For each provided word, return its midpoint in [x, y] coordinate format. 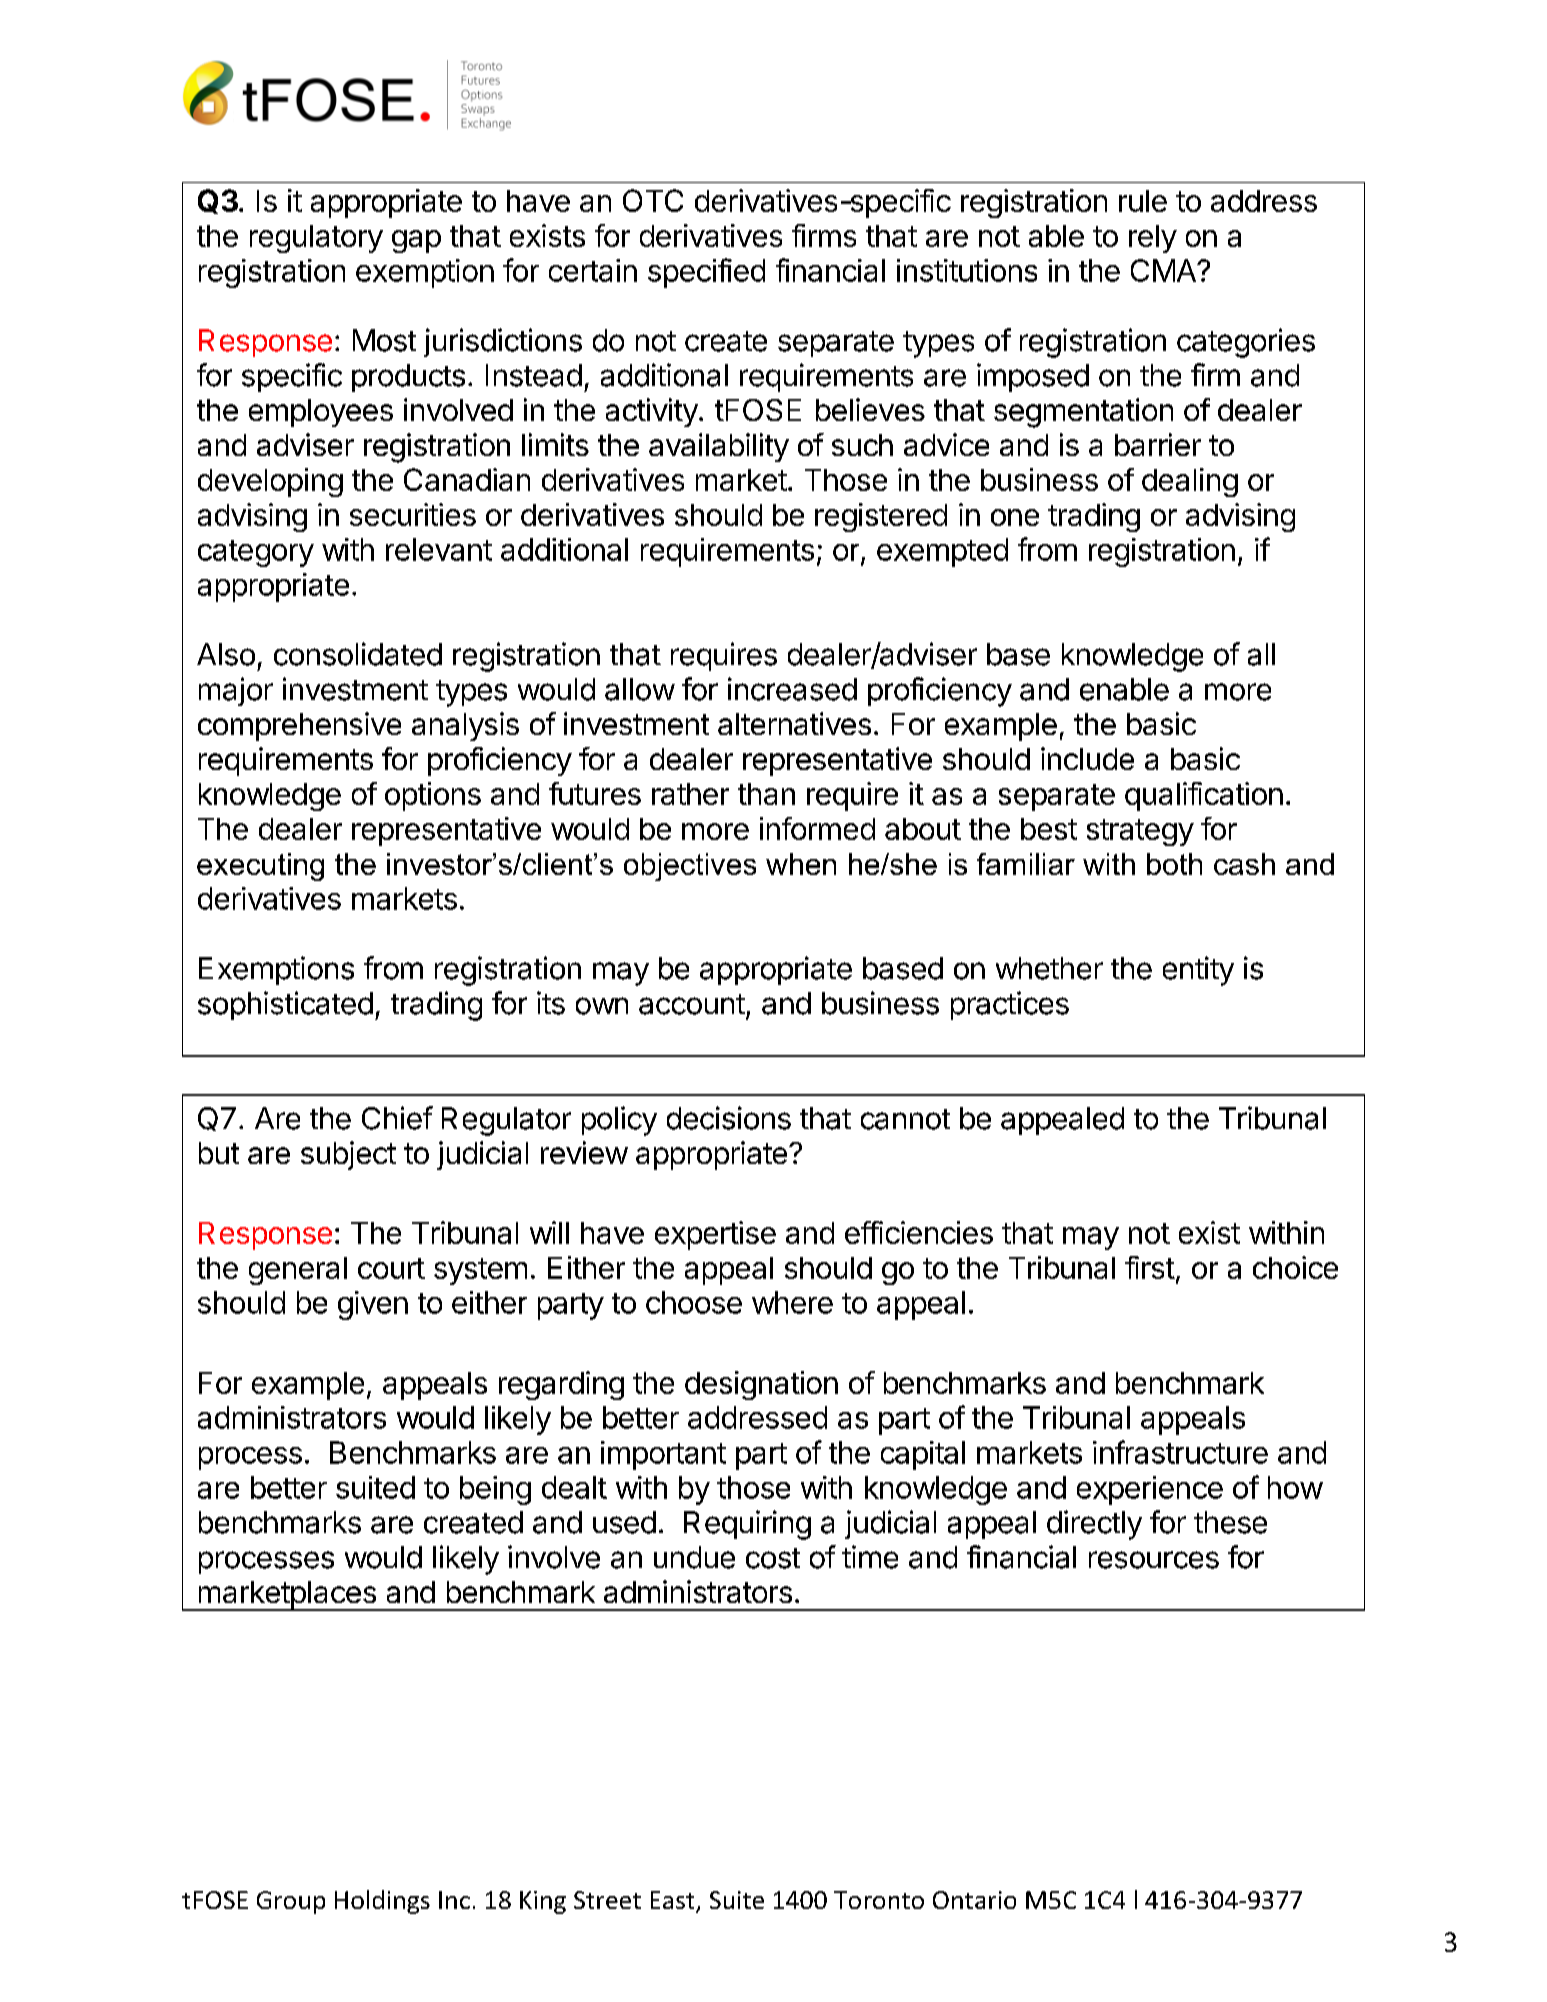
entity [1198, 971]
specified [706, 273]
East [674, 1901]
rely [1153, 239]
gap [416, 241]
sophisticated [285, 1005]
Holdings [382, 1902]
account [692, 1004]
